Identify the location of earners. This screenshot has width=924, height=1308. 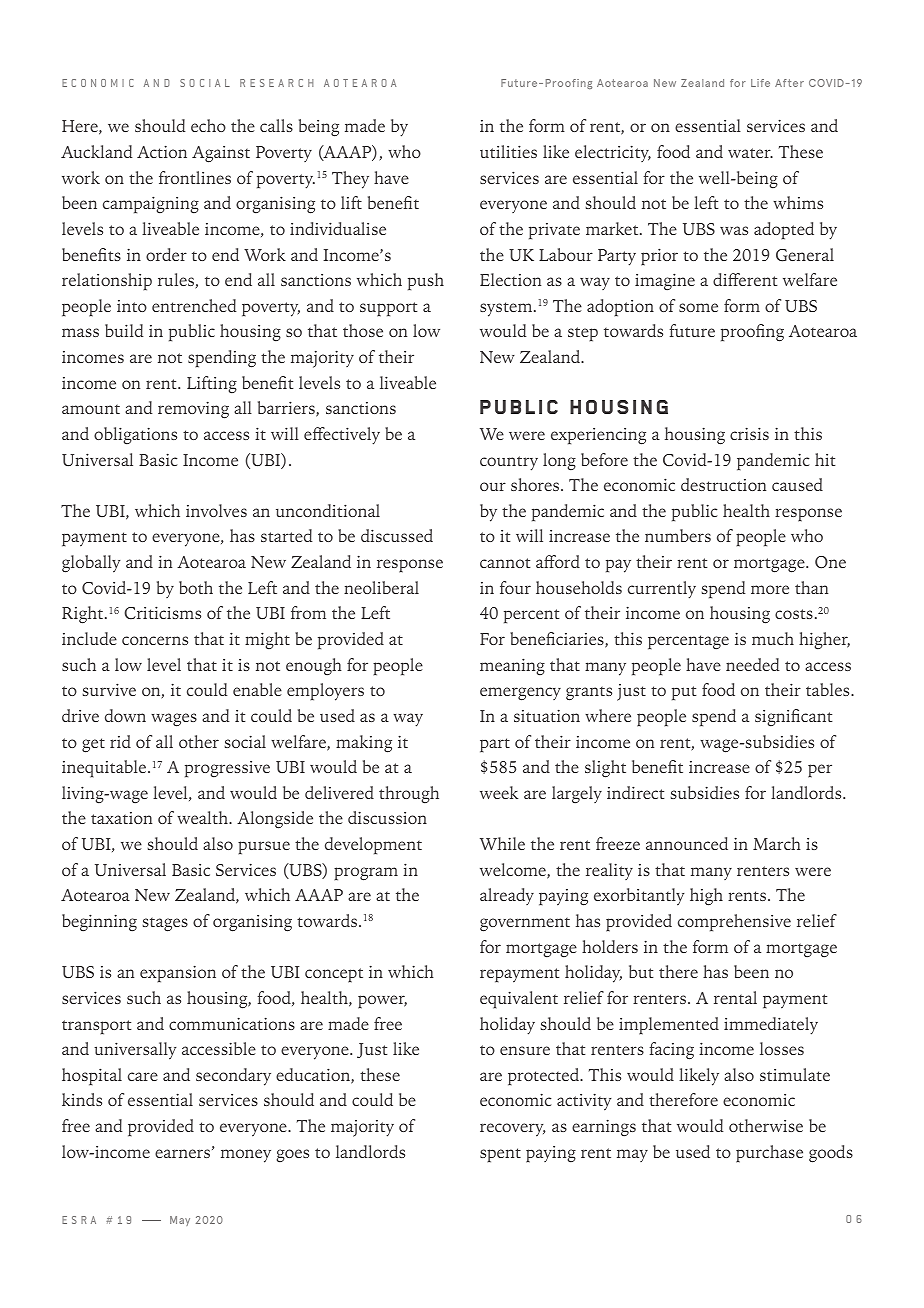
(182, 1153).
